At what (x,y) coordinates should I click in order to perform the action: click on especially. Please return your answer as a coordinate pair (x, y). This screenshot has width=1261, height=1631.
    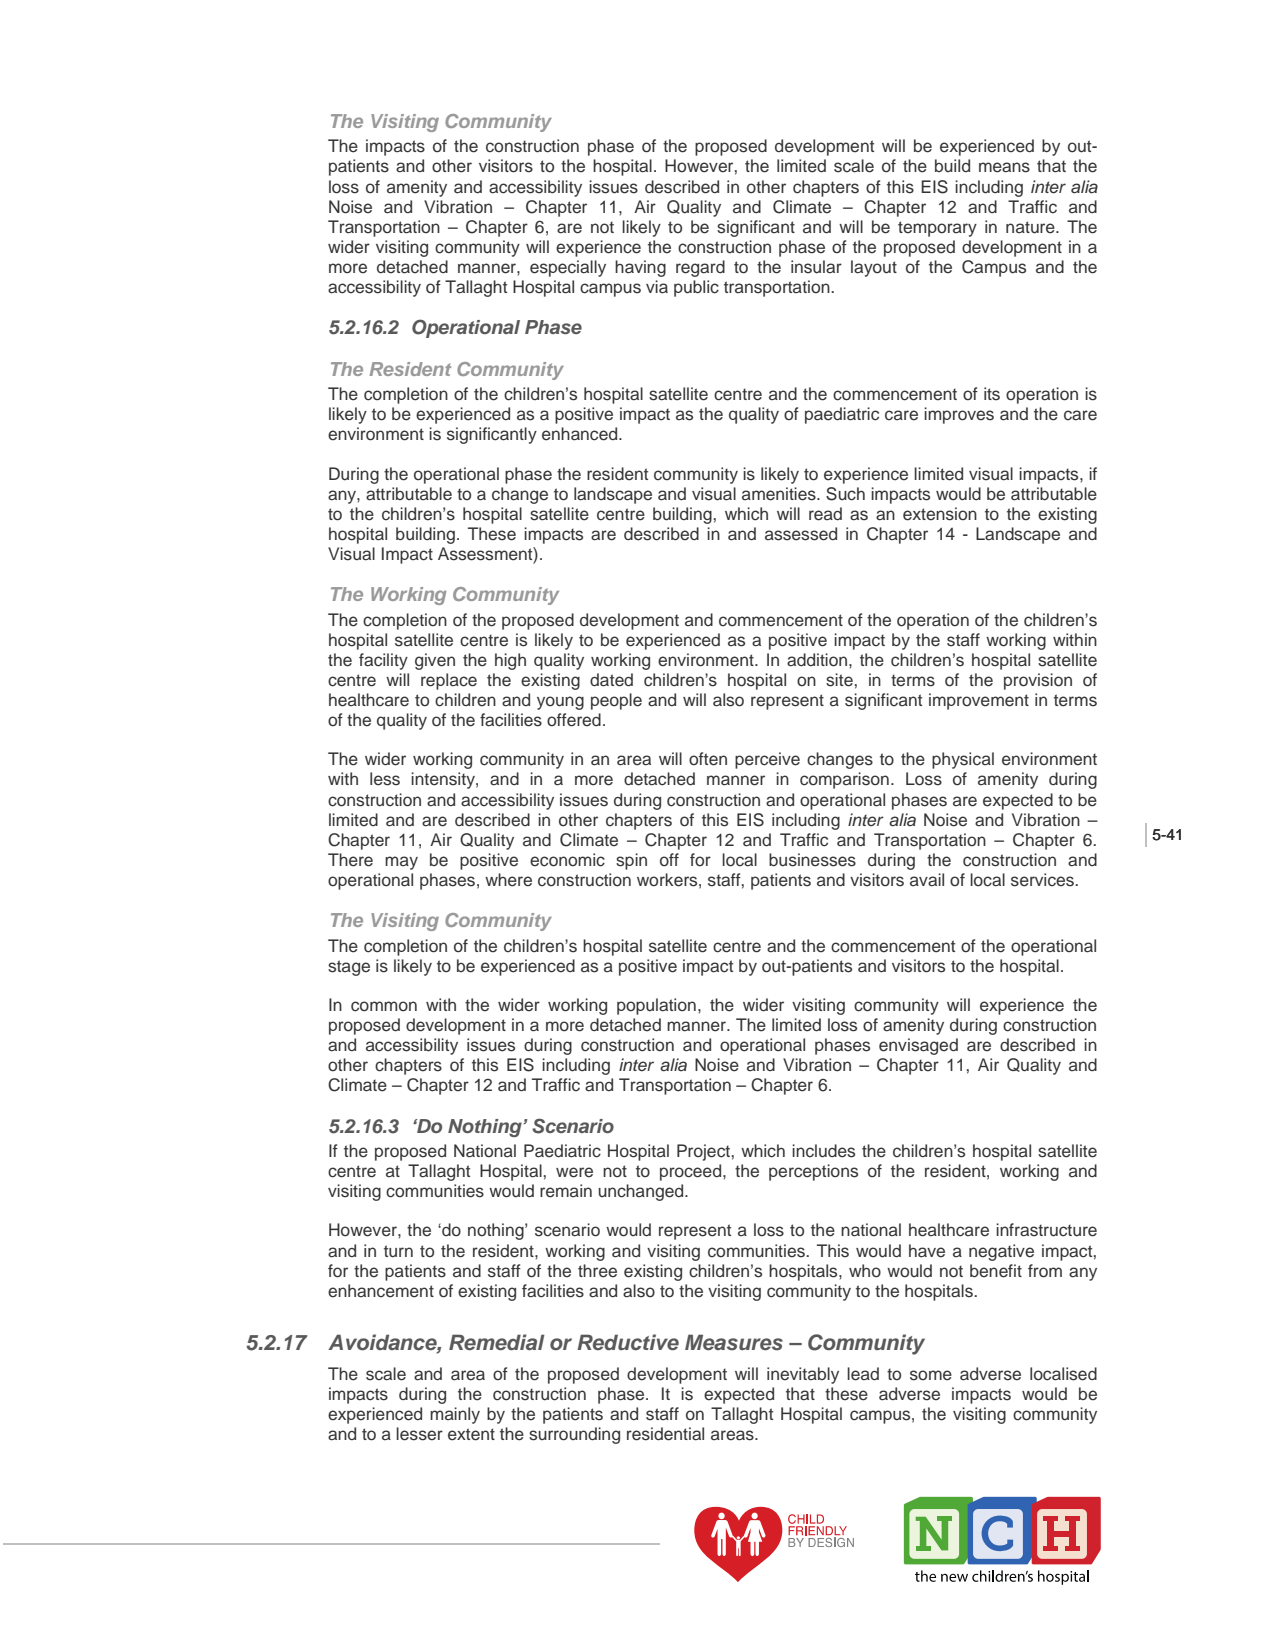
    Looking at the image, I should click on (568, 268).
